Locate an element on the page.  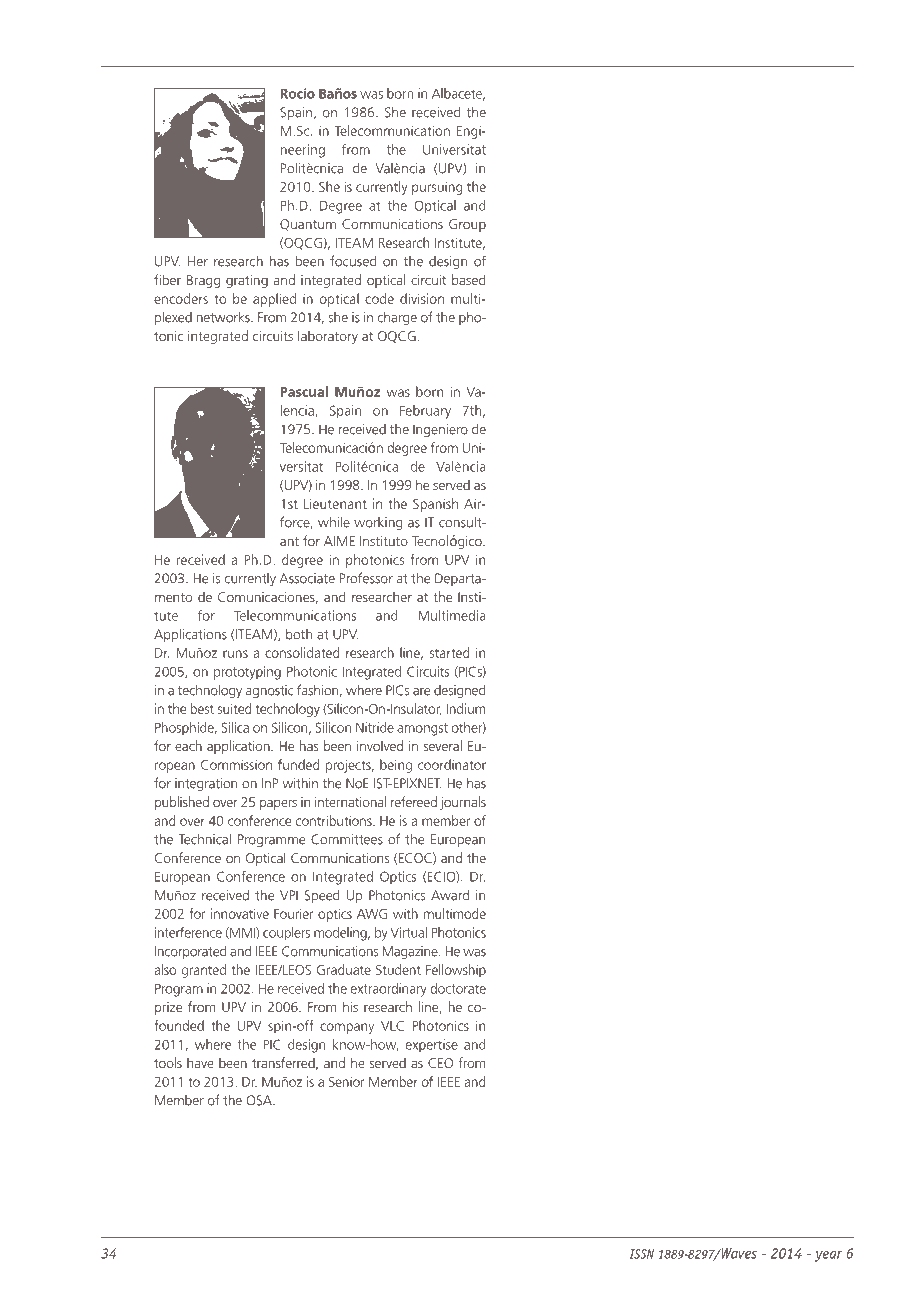
Spanish is located at coordinates (435, 505).
